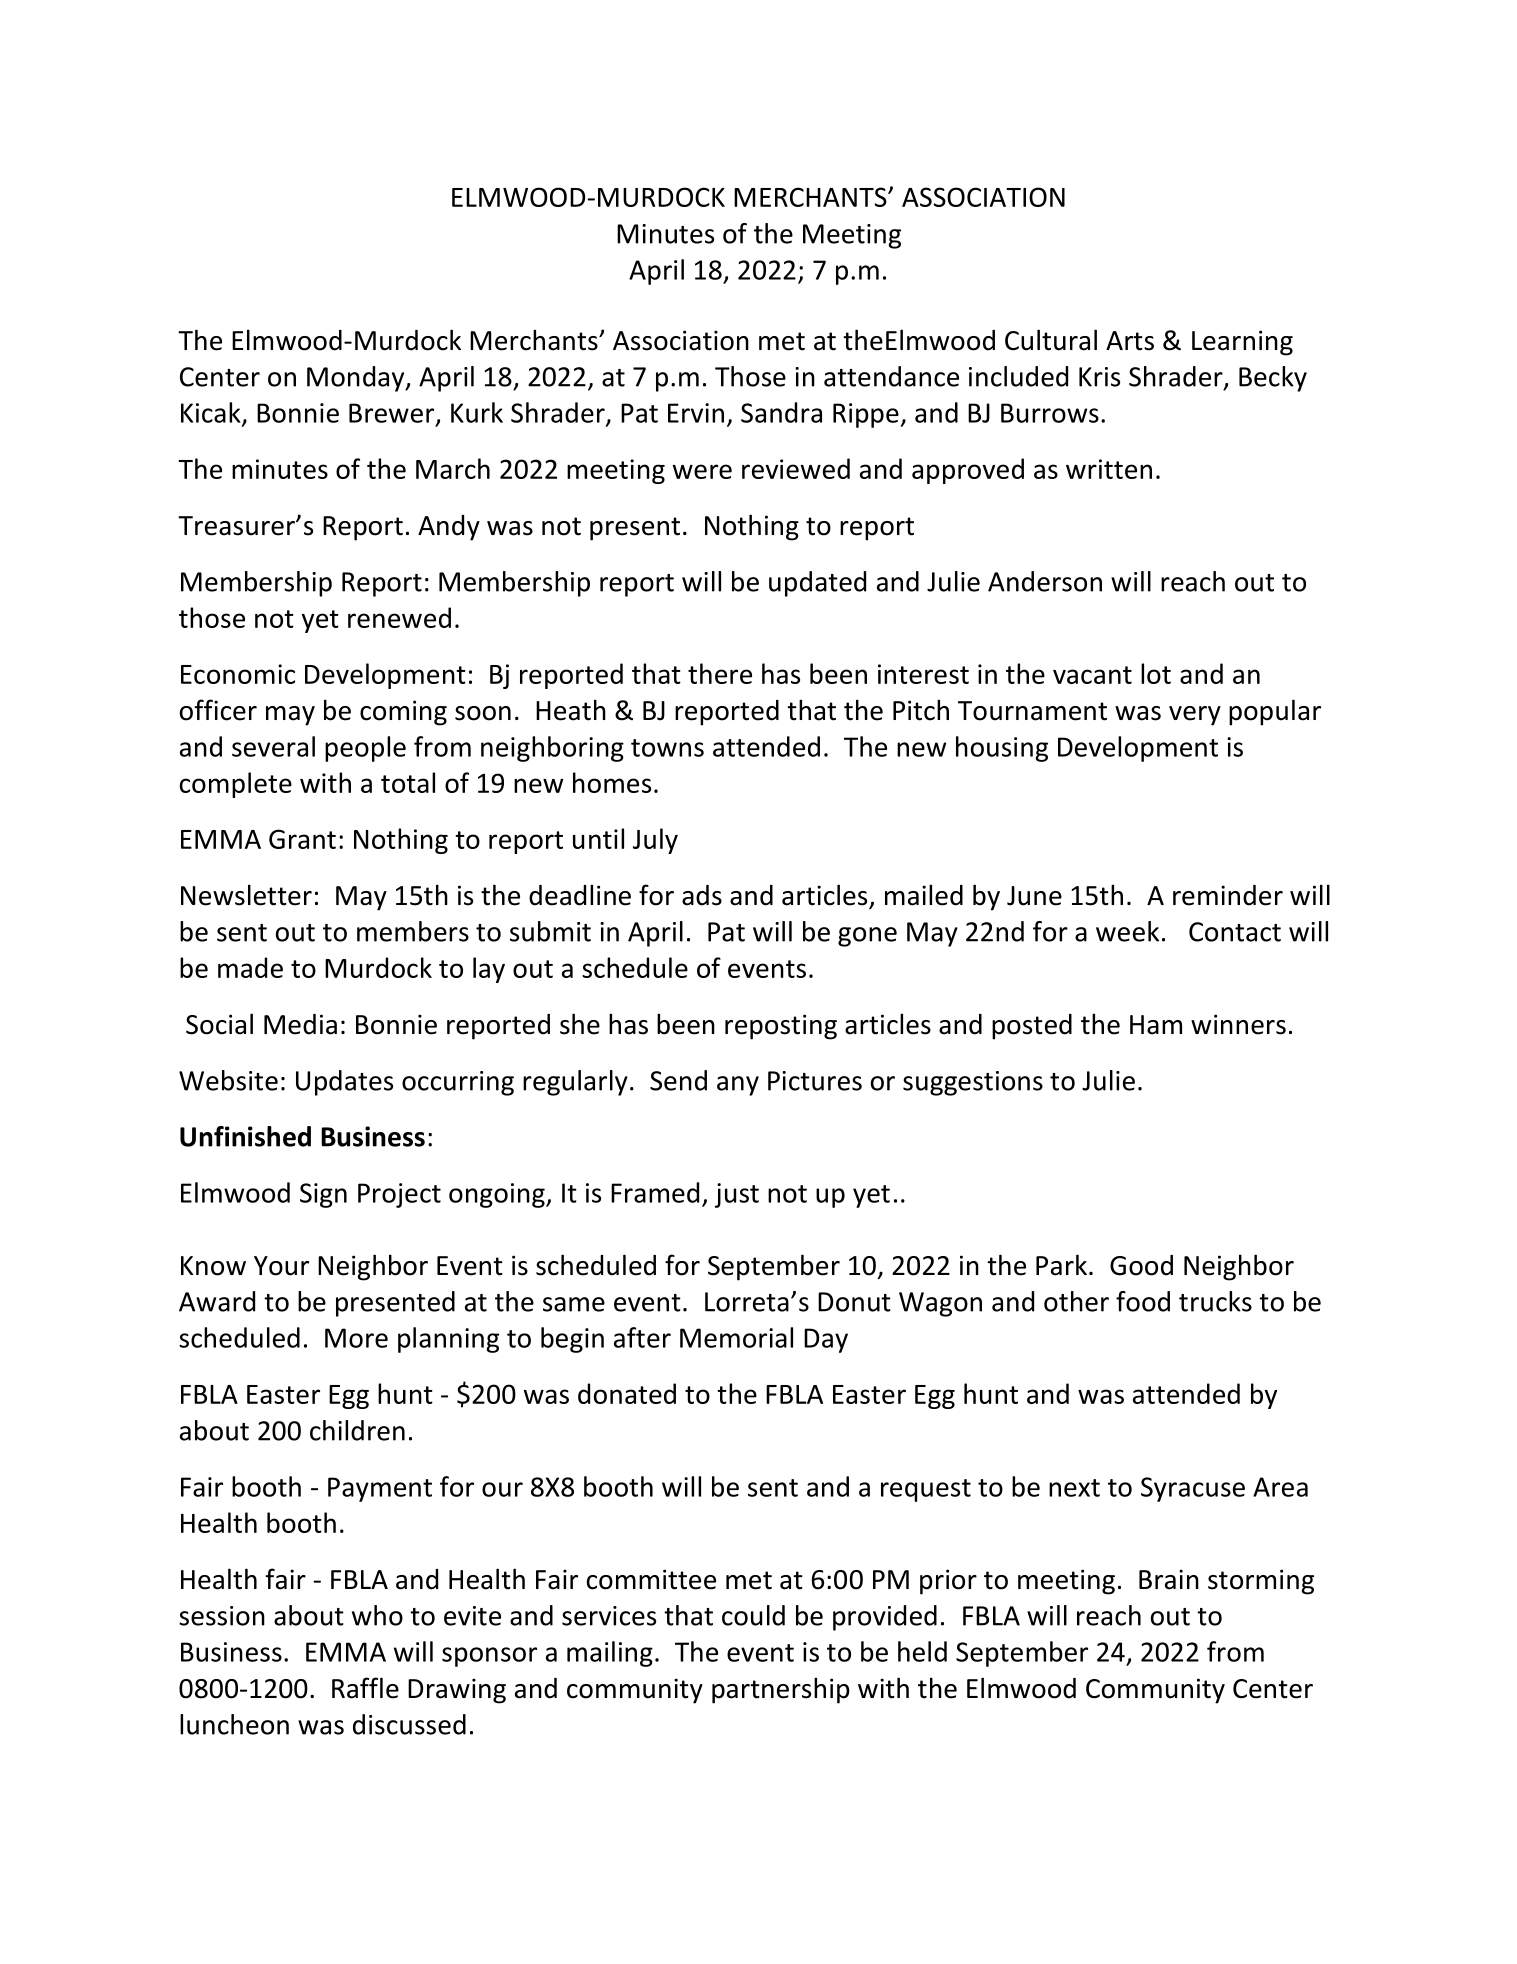 The height and width of the screenshot is (1964, 1517). I want to click on July, so click(655, 841).
